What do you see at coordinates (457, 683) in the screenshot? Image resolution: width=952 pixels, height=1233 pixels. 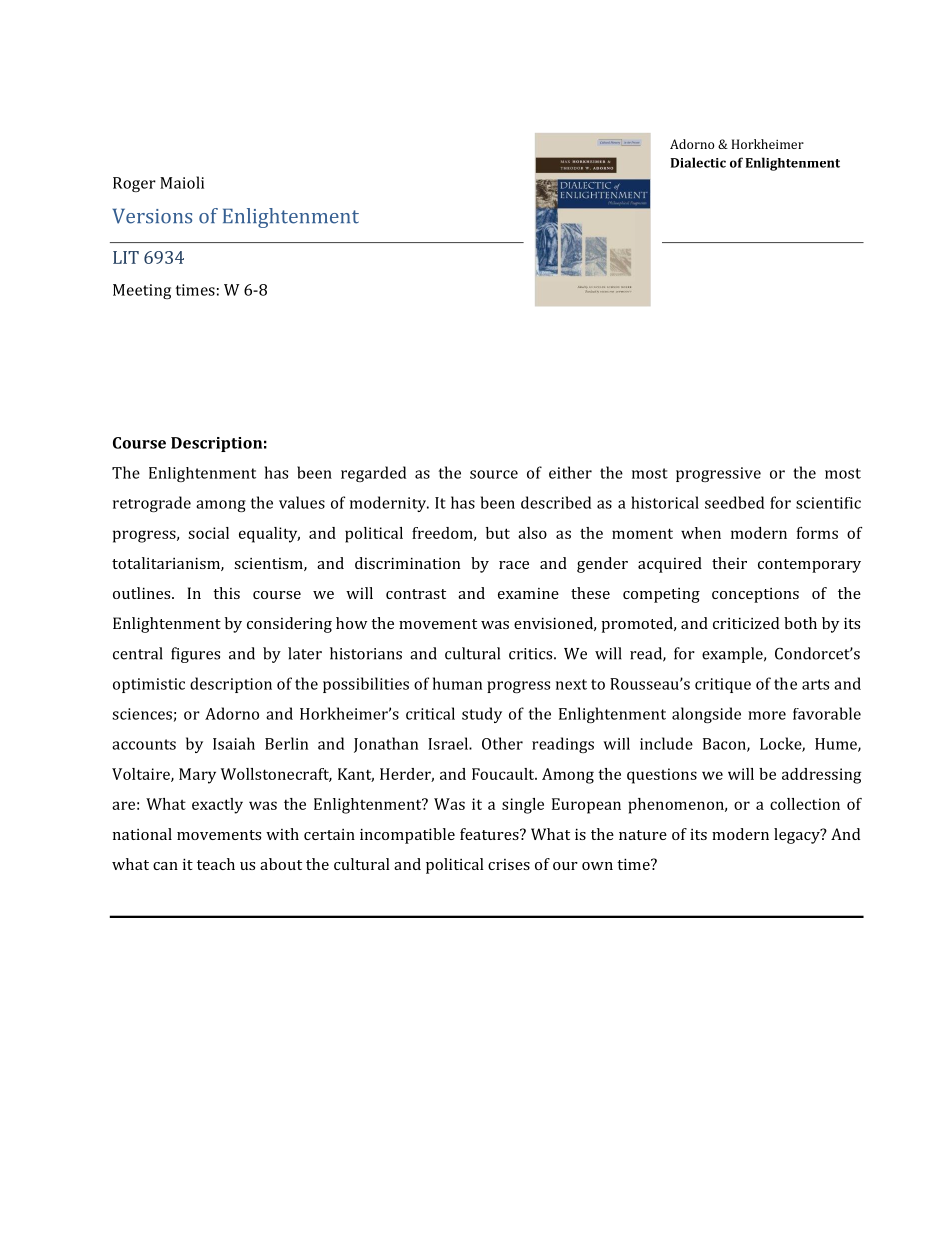 I see `human` at bounding box center [457, 683].
